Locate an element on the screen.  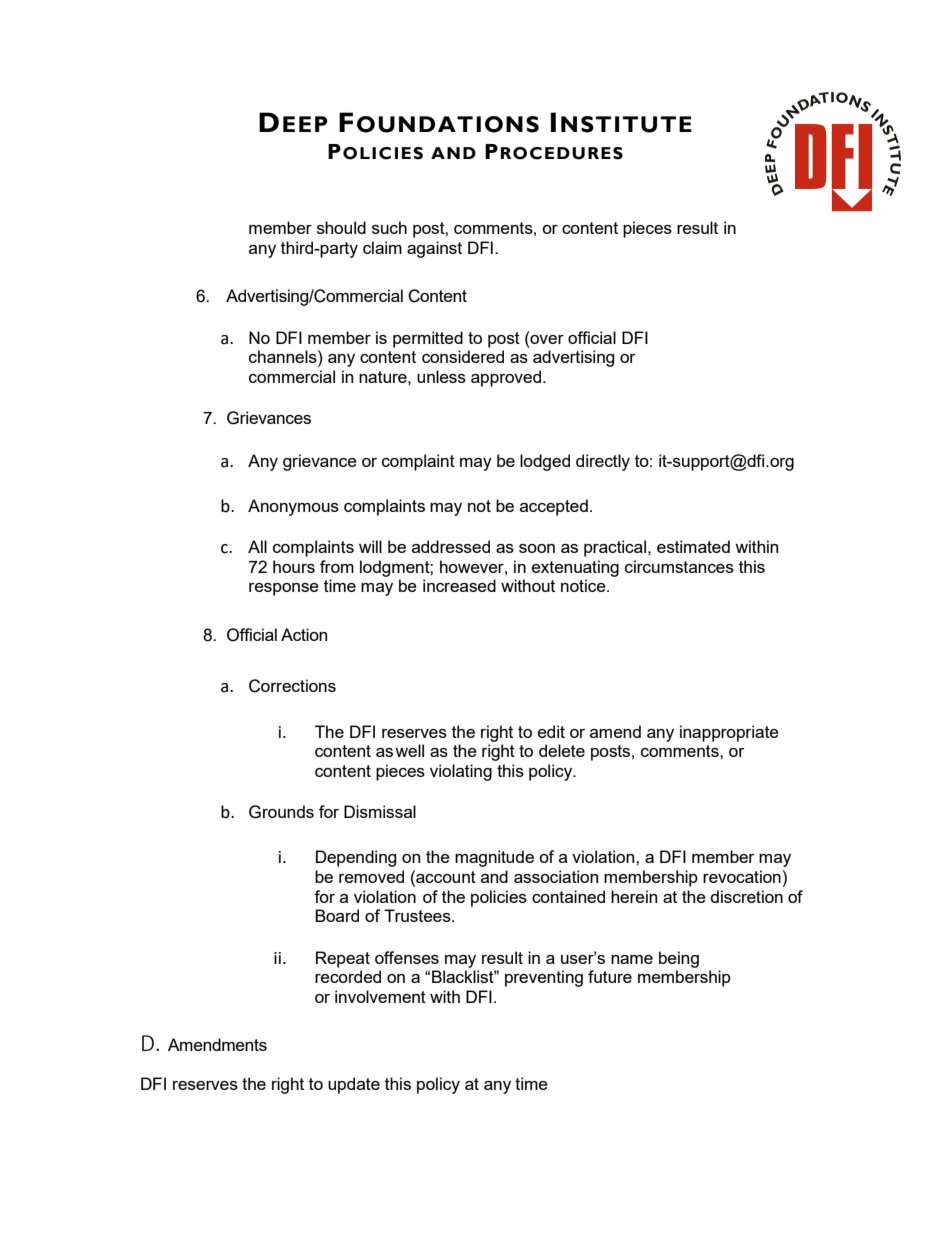
approved is located at coordinates (507, 378).
